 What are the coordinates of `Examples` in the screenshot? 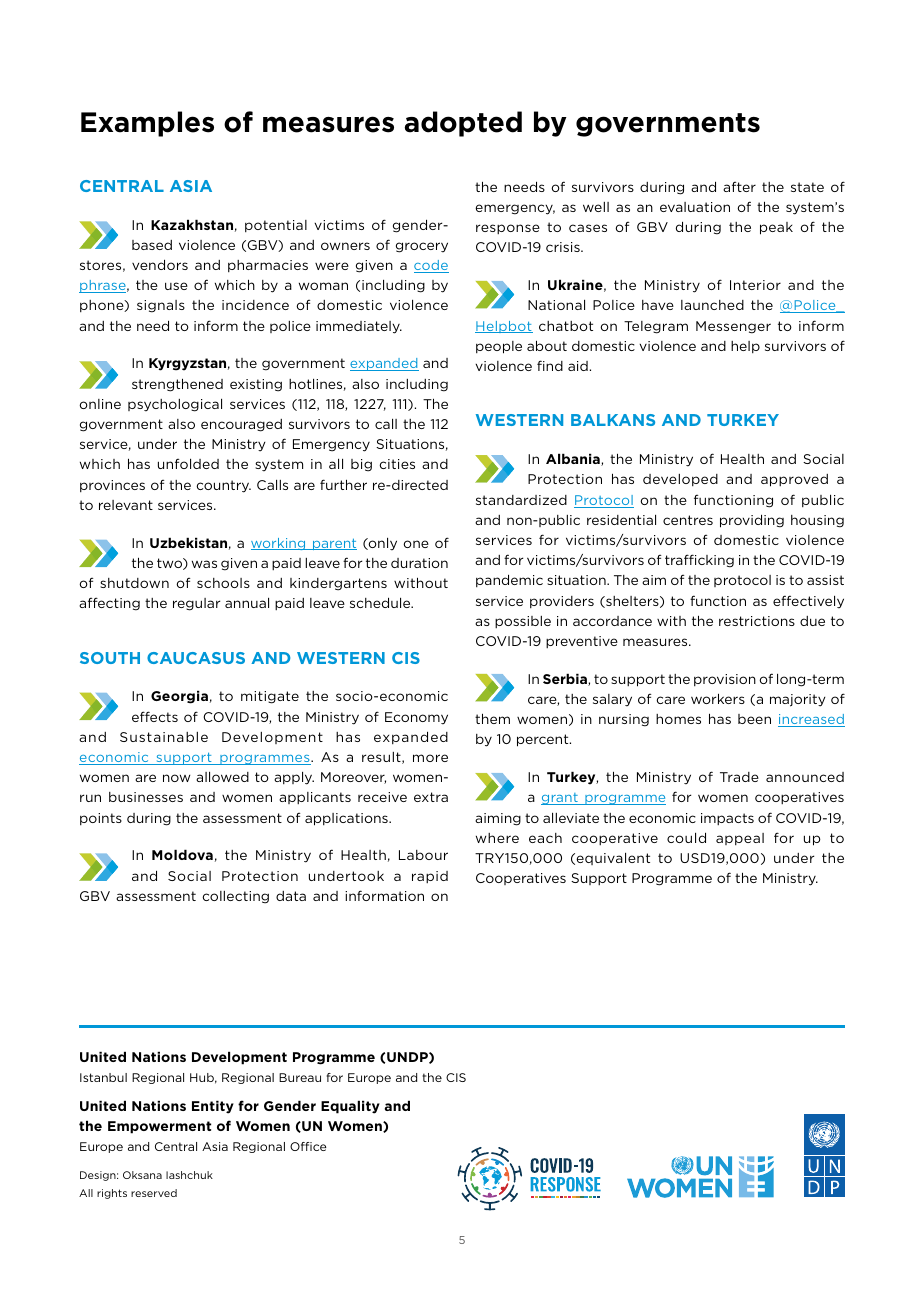 It's located at (147, 124).
